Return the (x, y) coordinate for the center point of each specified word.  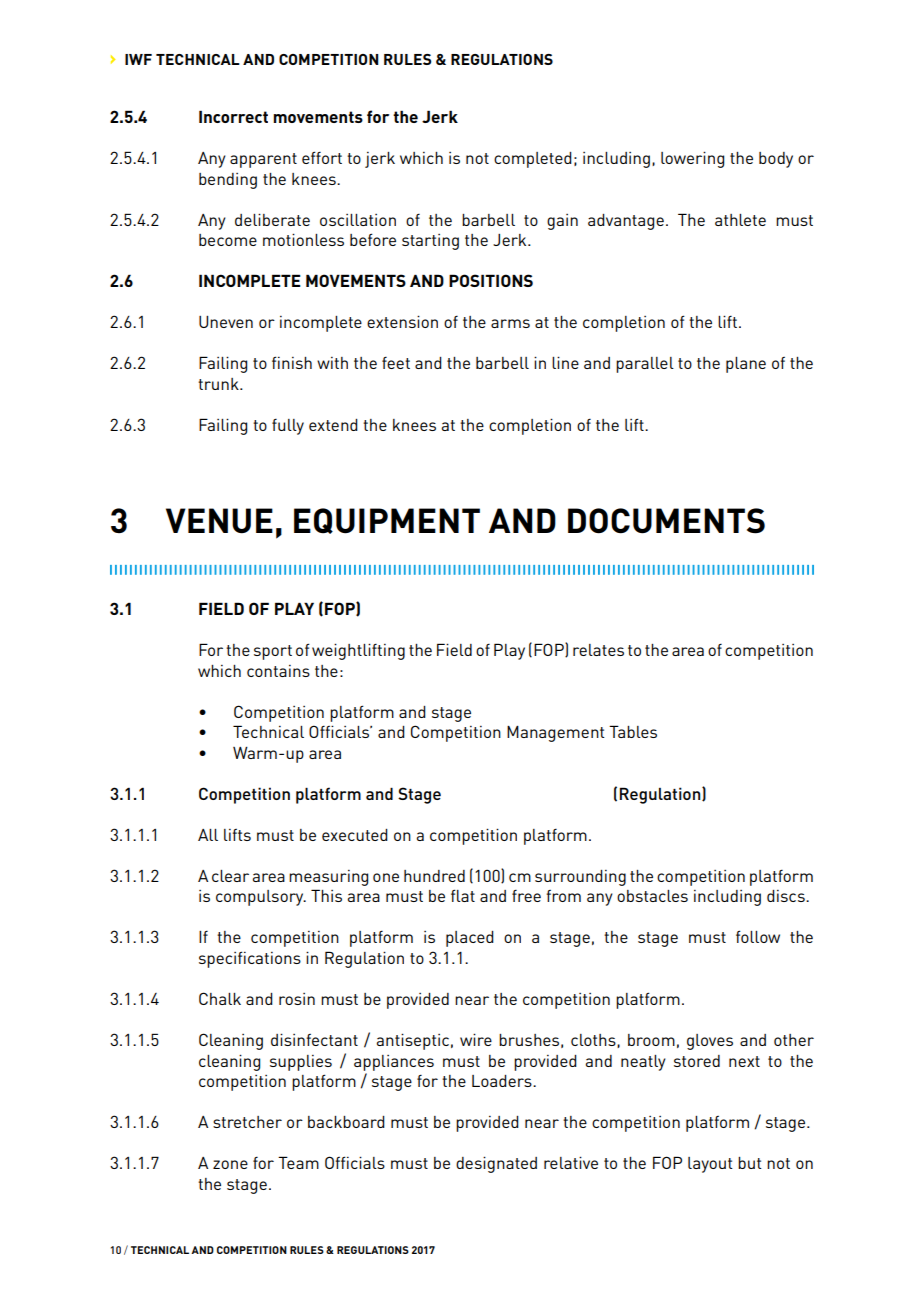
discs (787, 896)
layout (710, 1165)
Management (556, 734)
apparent (263, 160)
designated (496, 1165)
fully (288, 427)
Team (298, 1162)
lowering (692, 160)
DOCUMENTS (666, 521)
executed (355, 835)
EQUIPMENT (387, 521)
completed (533, 160)
